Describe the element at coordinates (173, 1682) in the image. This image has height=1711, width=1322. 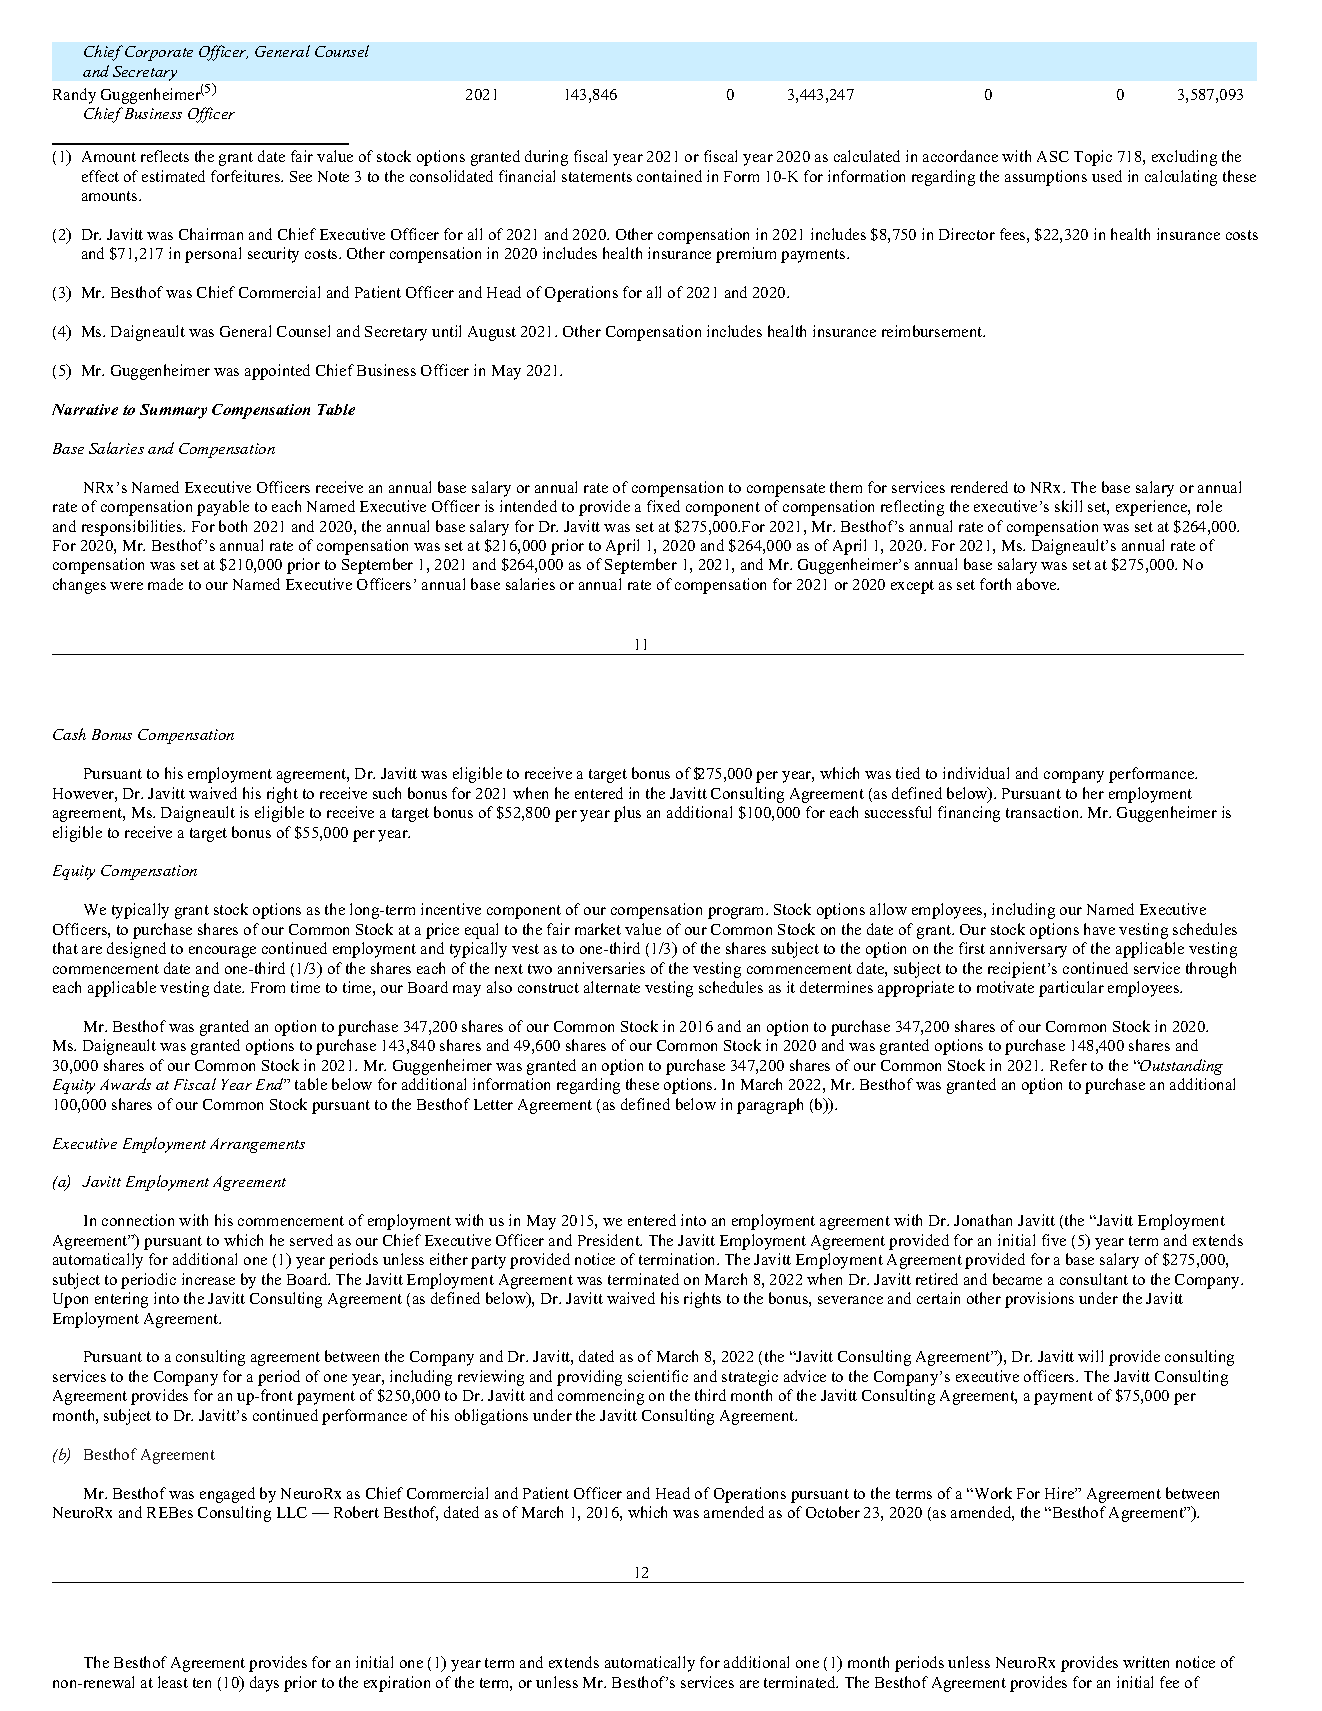
I see `least` at that location.
